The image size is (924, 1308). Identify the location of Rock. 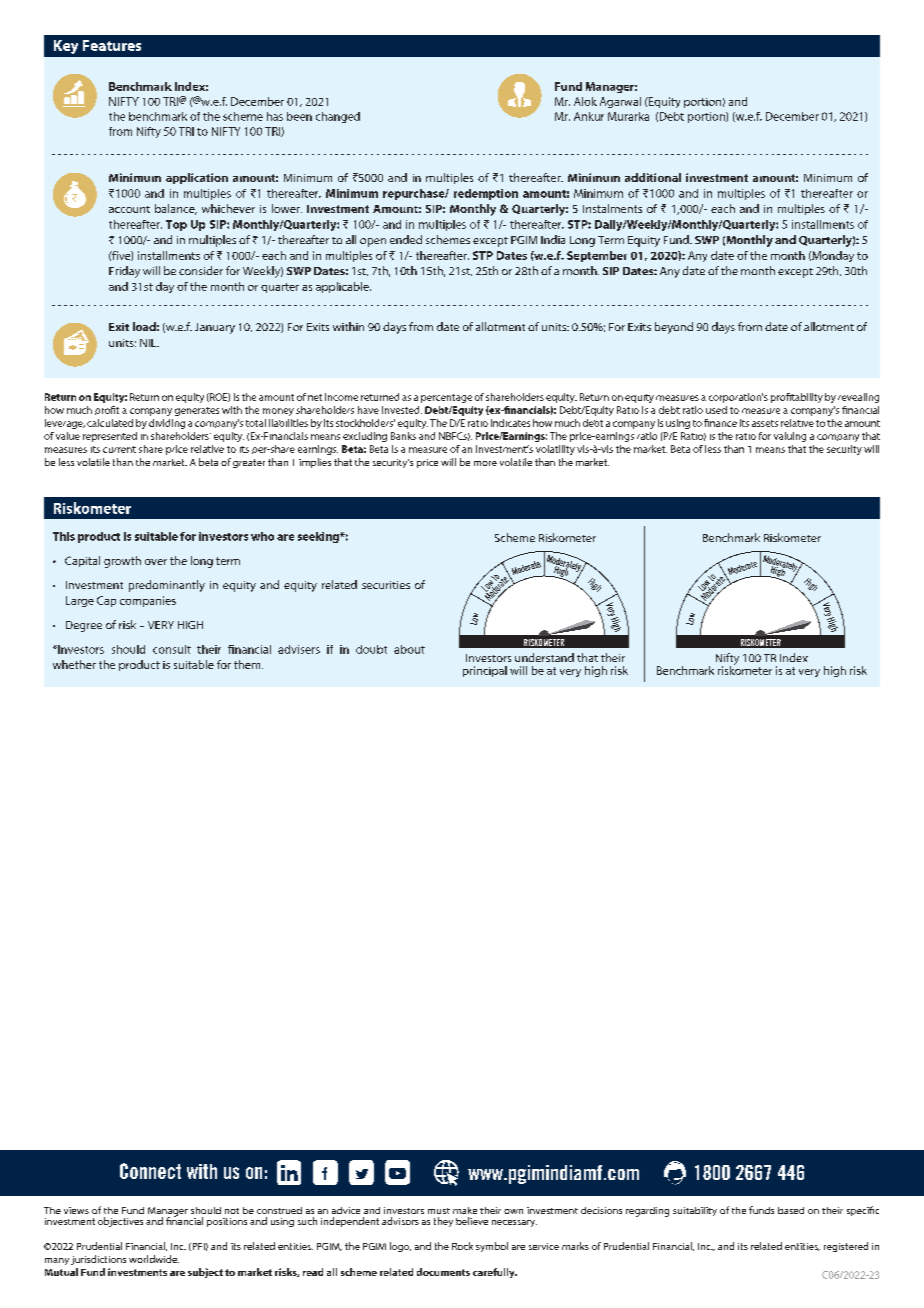
(462, 1246).
